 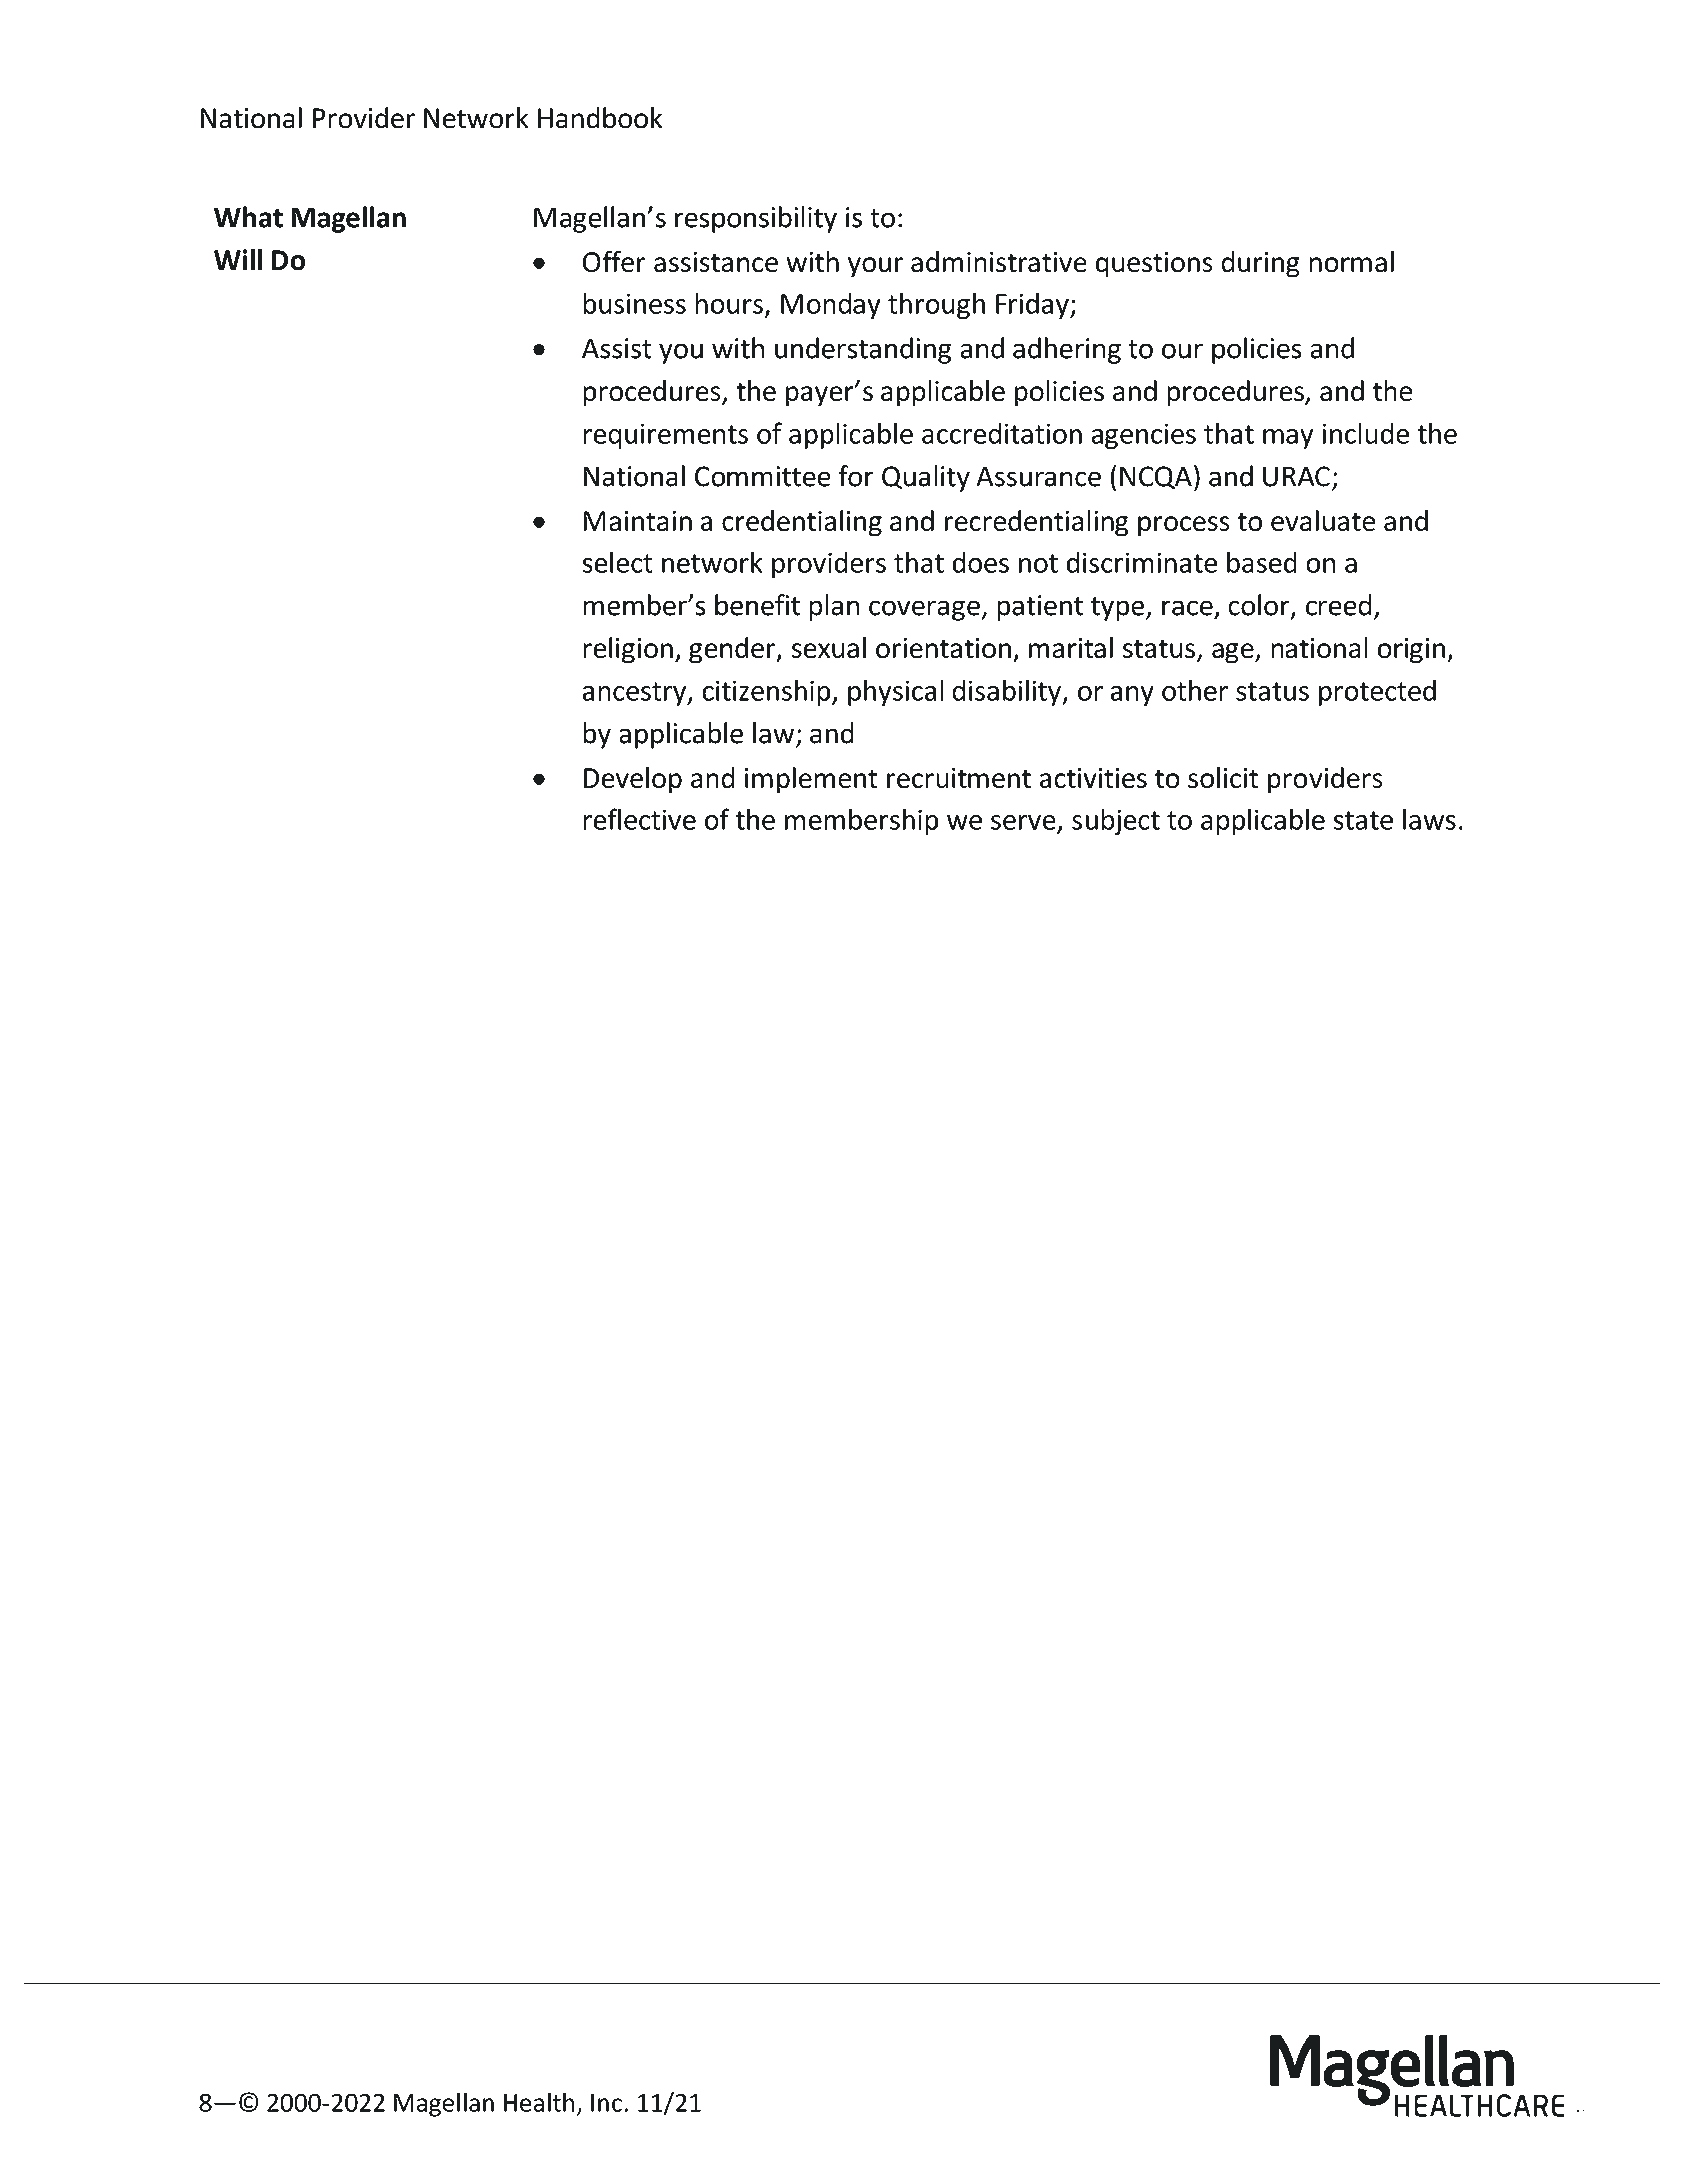 I want to click on during, so click(x=1260, y=264).
